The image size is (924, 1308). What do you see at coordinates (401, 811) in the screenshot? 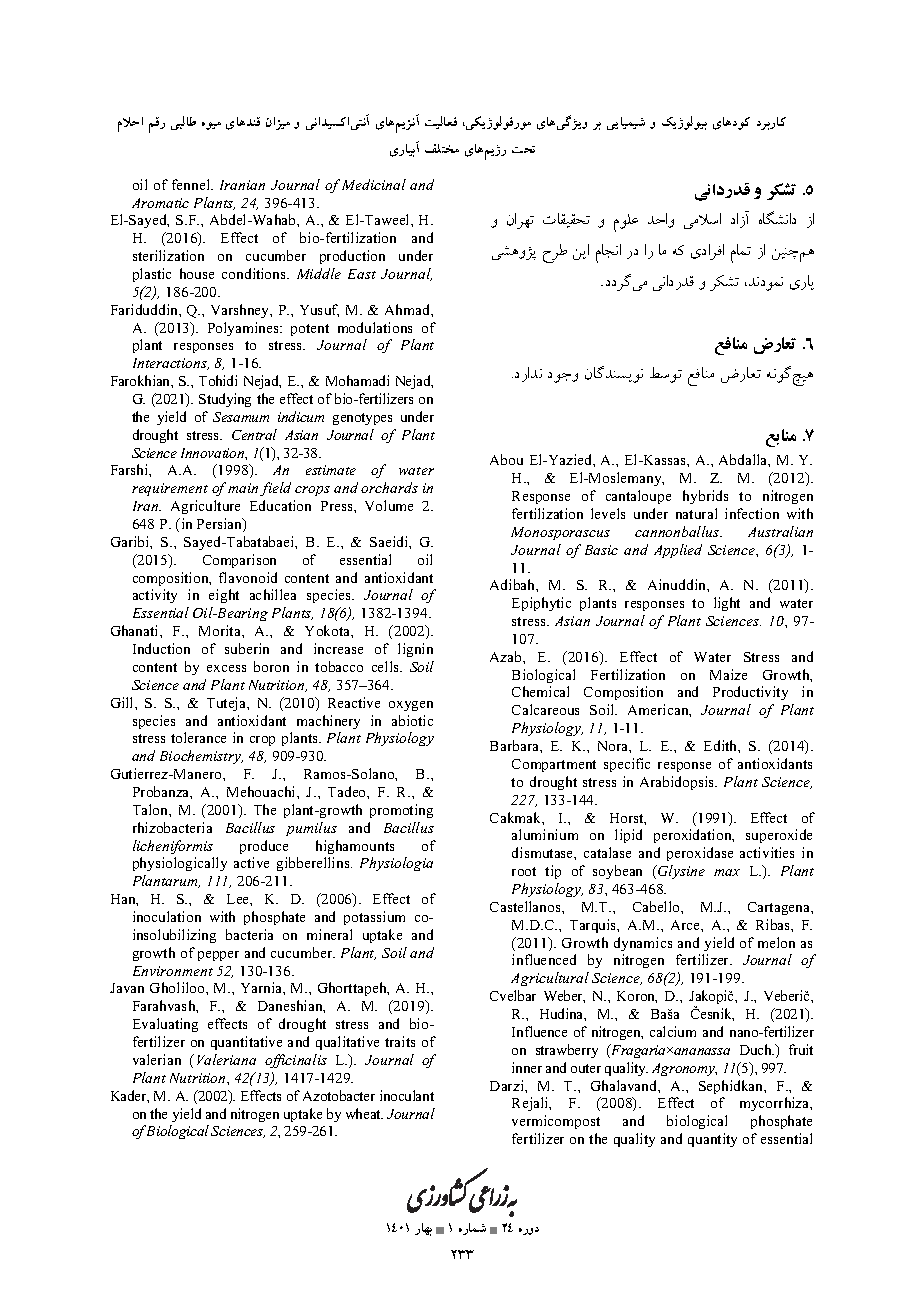
I see `promoting` at bounding box center [401, 811].
